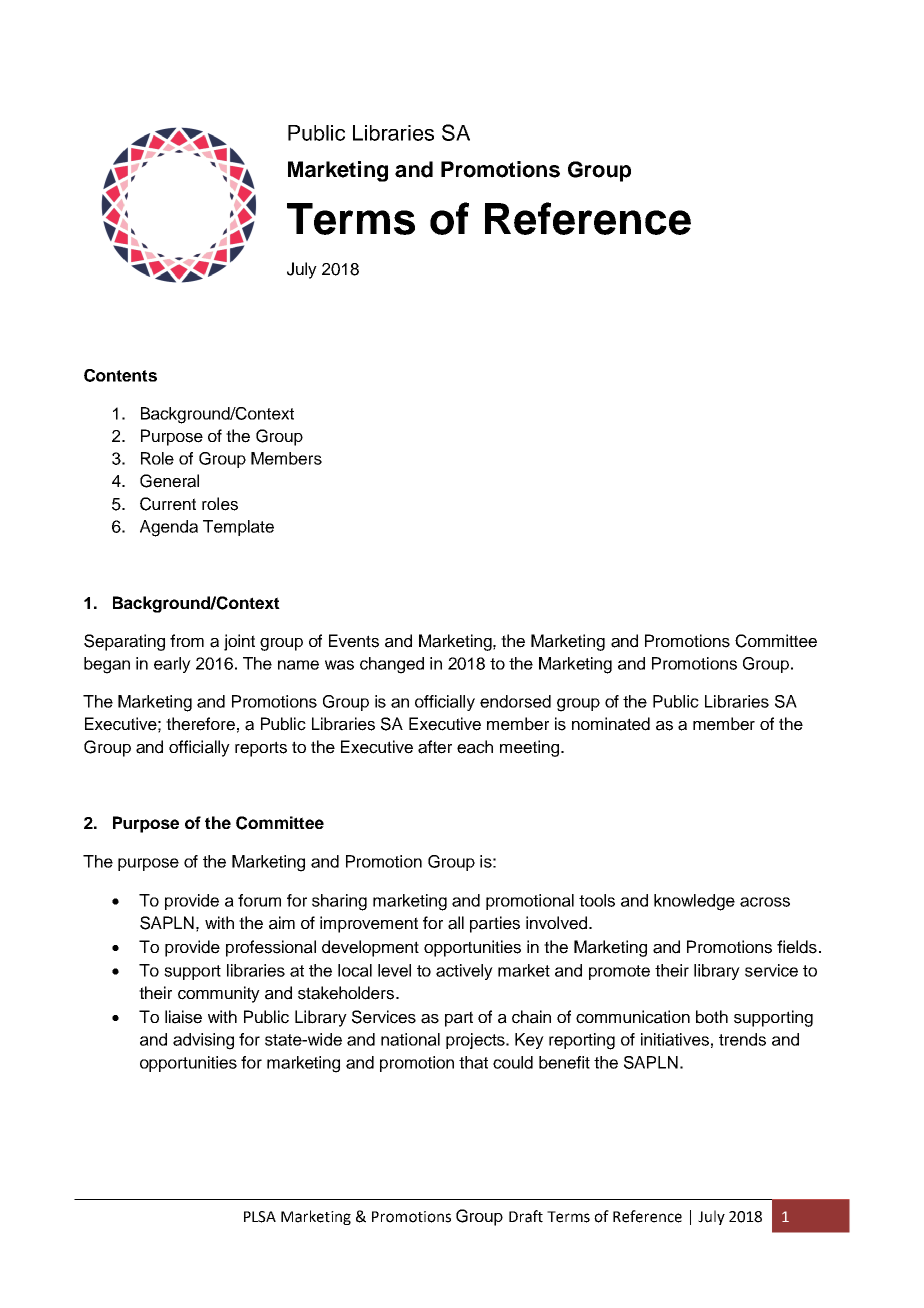 This screenshot has width=924, height=1308. I want to click on Template, so click(238, 528).
